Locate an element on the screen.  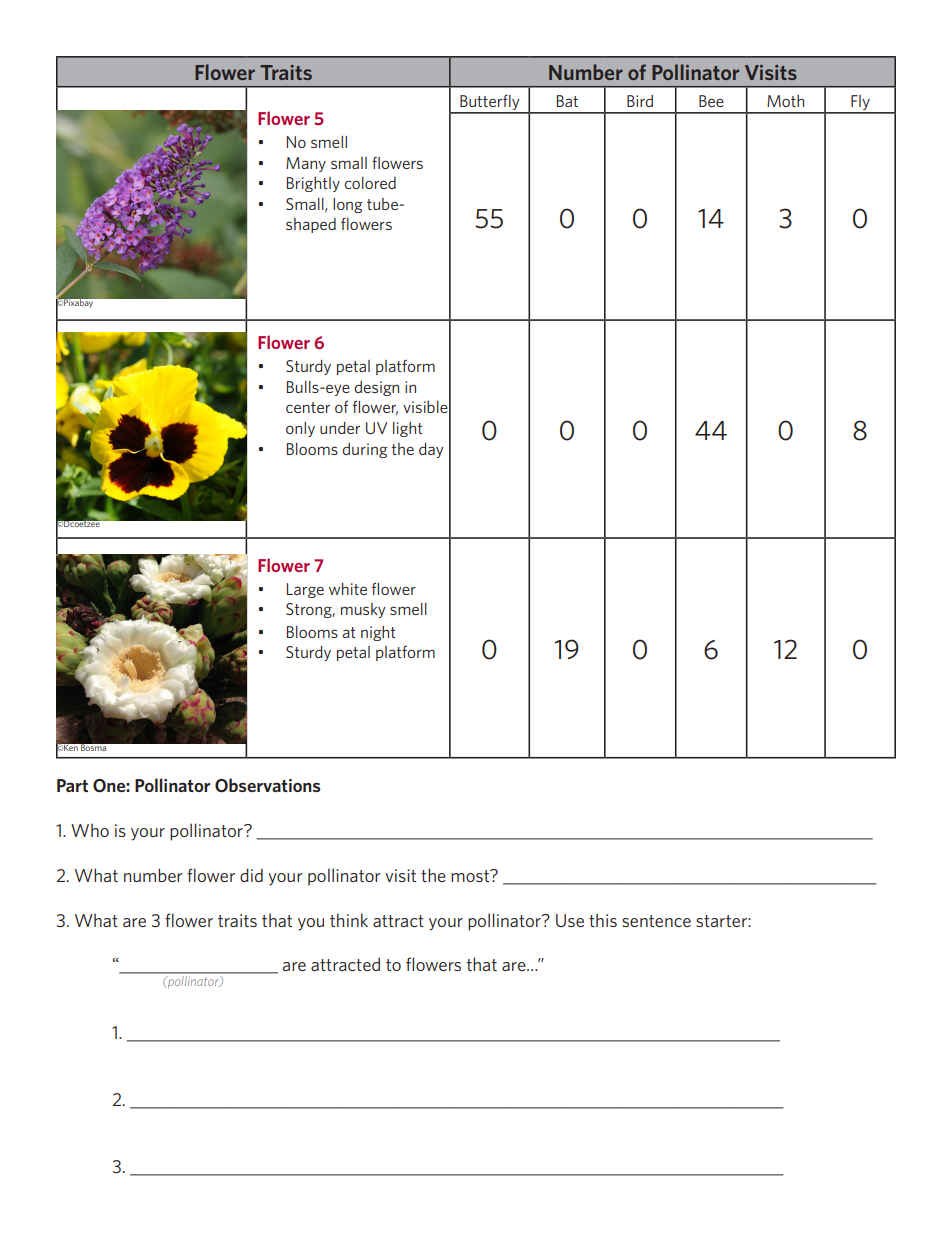
center is located at coordinates (308, 407).
